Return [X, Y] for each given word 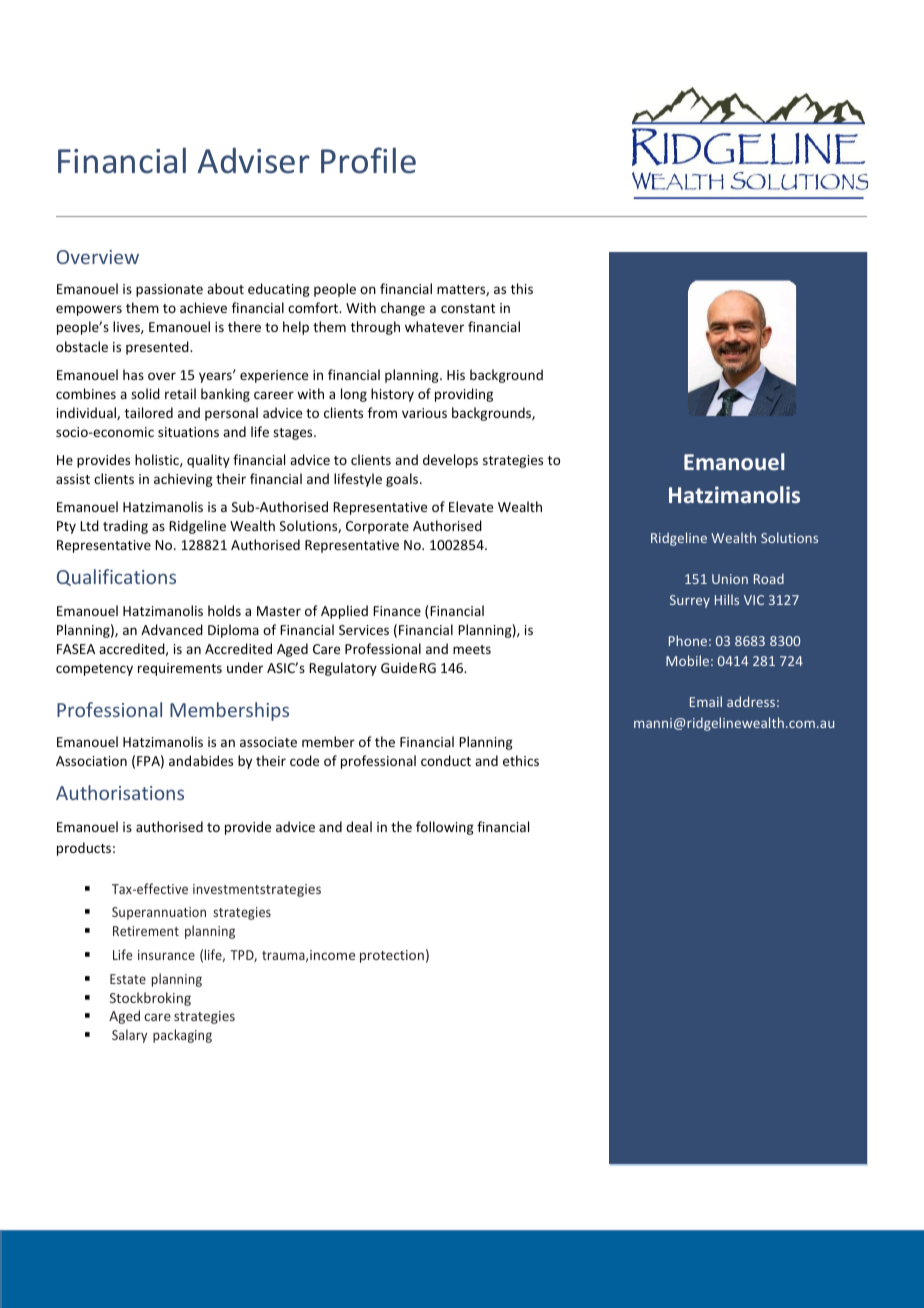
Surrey [690, 601]
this [522, 288]
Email [706, 701]
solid [145, 393]
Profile [368, 160]
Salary [129, 1036]
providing [464, 395]
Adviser [254, 161]
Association [91, 761]
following [445, 828]
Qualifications [116, 577]
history [392, 395]
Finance [397, 611]
